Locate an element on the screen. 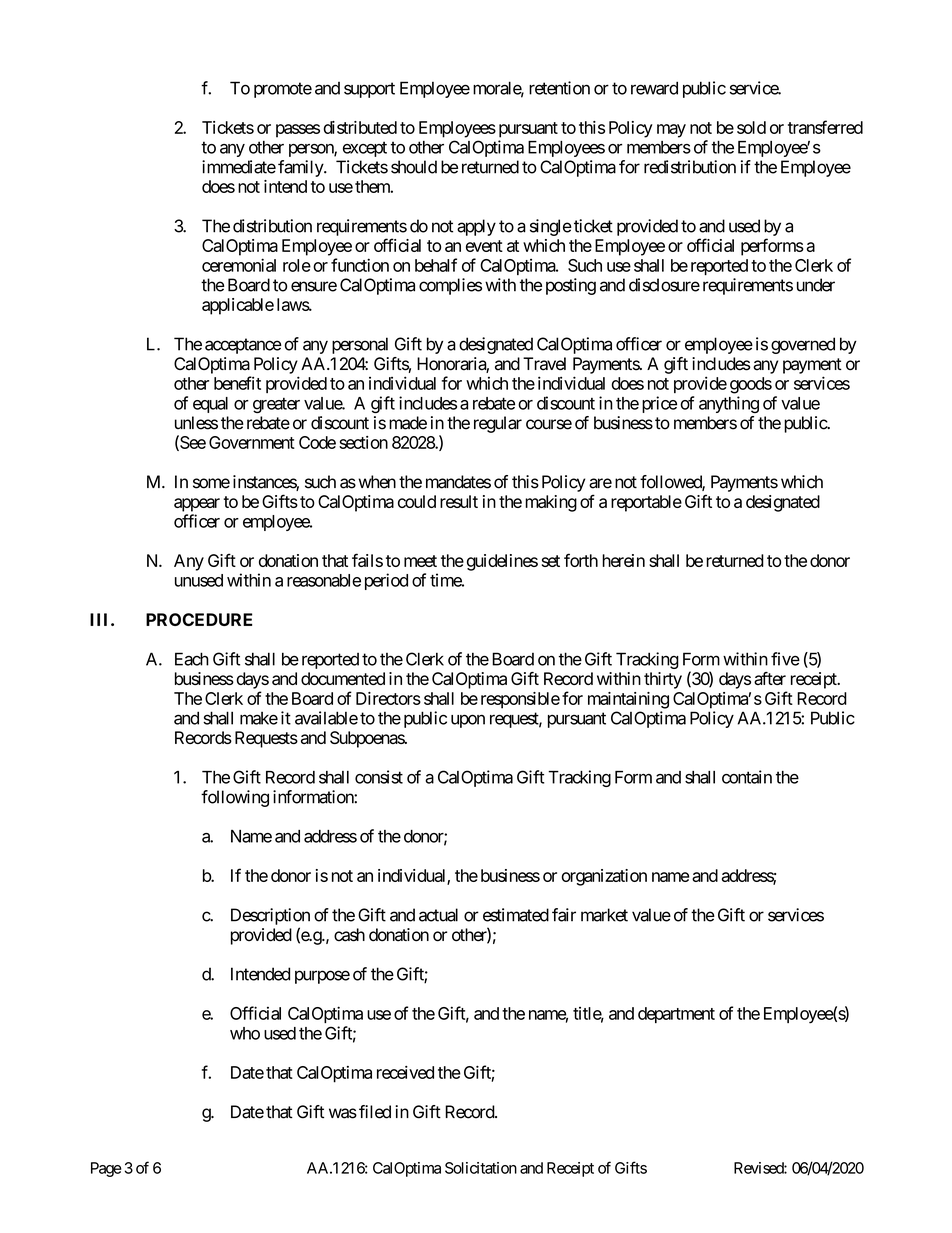 Image resolution: width=952 pixels, height=1233 pixels. set is located at coordinates (551, 561).
